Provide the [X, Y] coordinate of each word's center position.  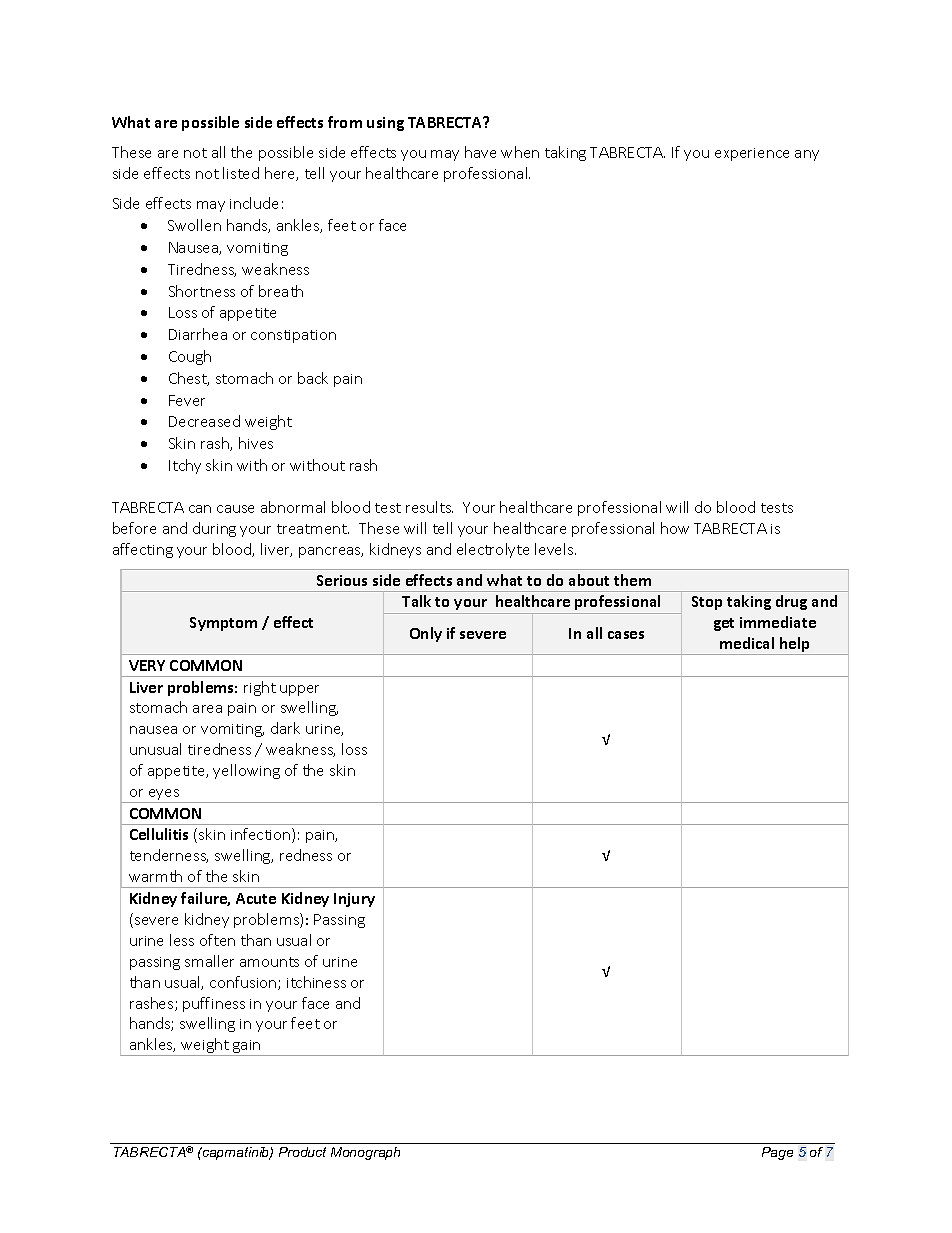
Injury [354, 900]
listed [241, 173]
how [675, 528]
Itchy [185, 466]
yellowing [246, 771]
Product [302, 1152]
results [429, 507]
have [480, 152]
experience [752, 154]
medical [747, 643]
